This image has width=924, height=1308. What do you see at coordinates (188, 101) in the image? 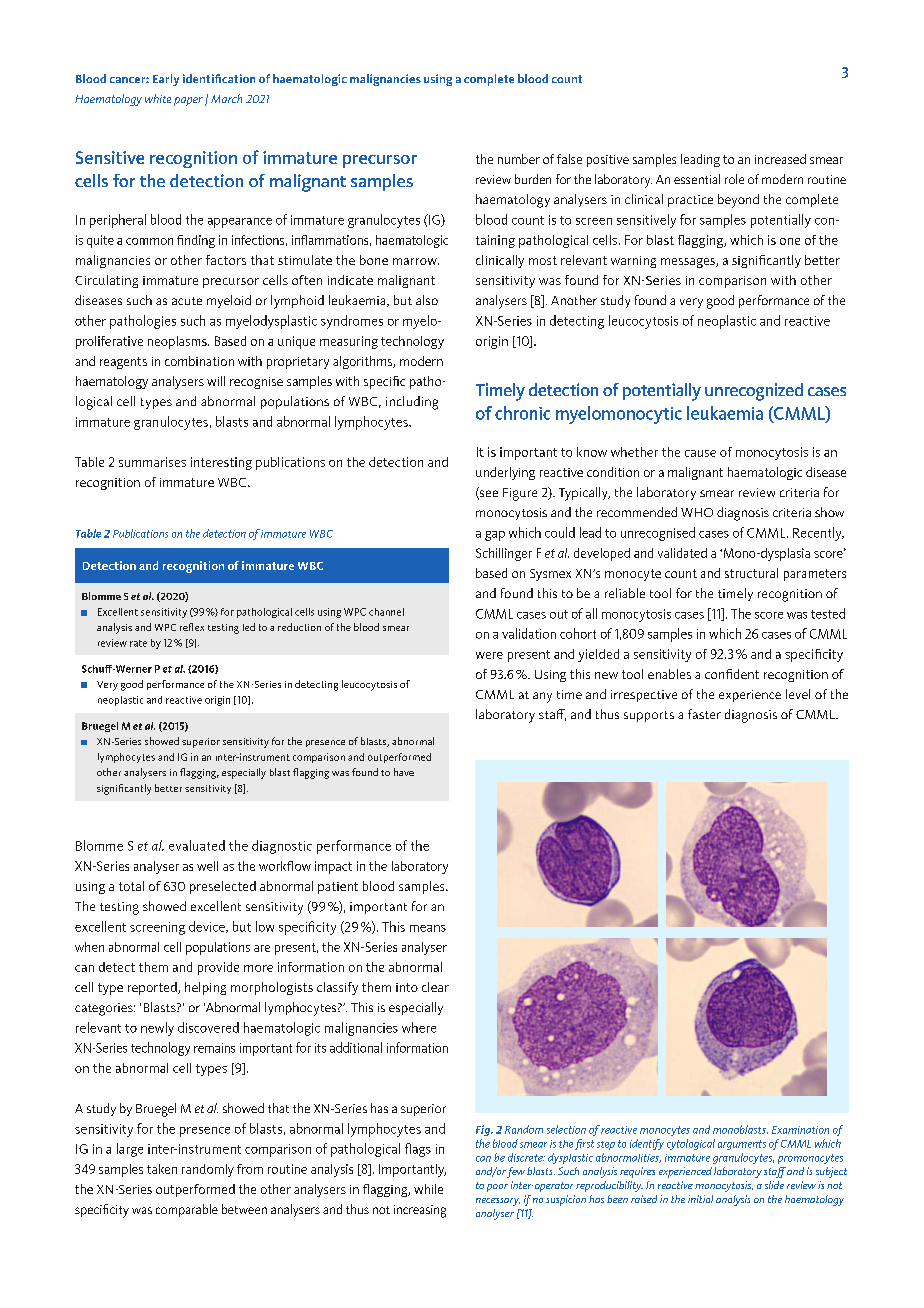
I see `paper` at bounding box center [188, 101].
